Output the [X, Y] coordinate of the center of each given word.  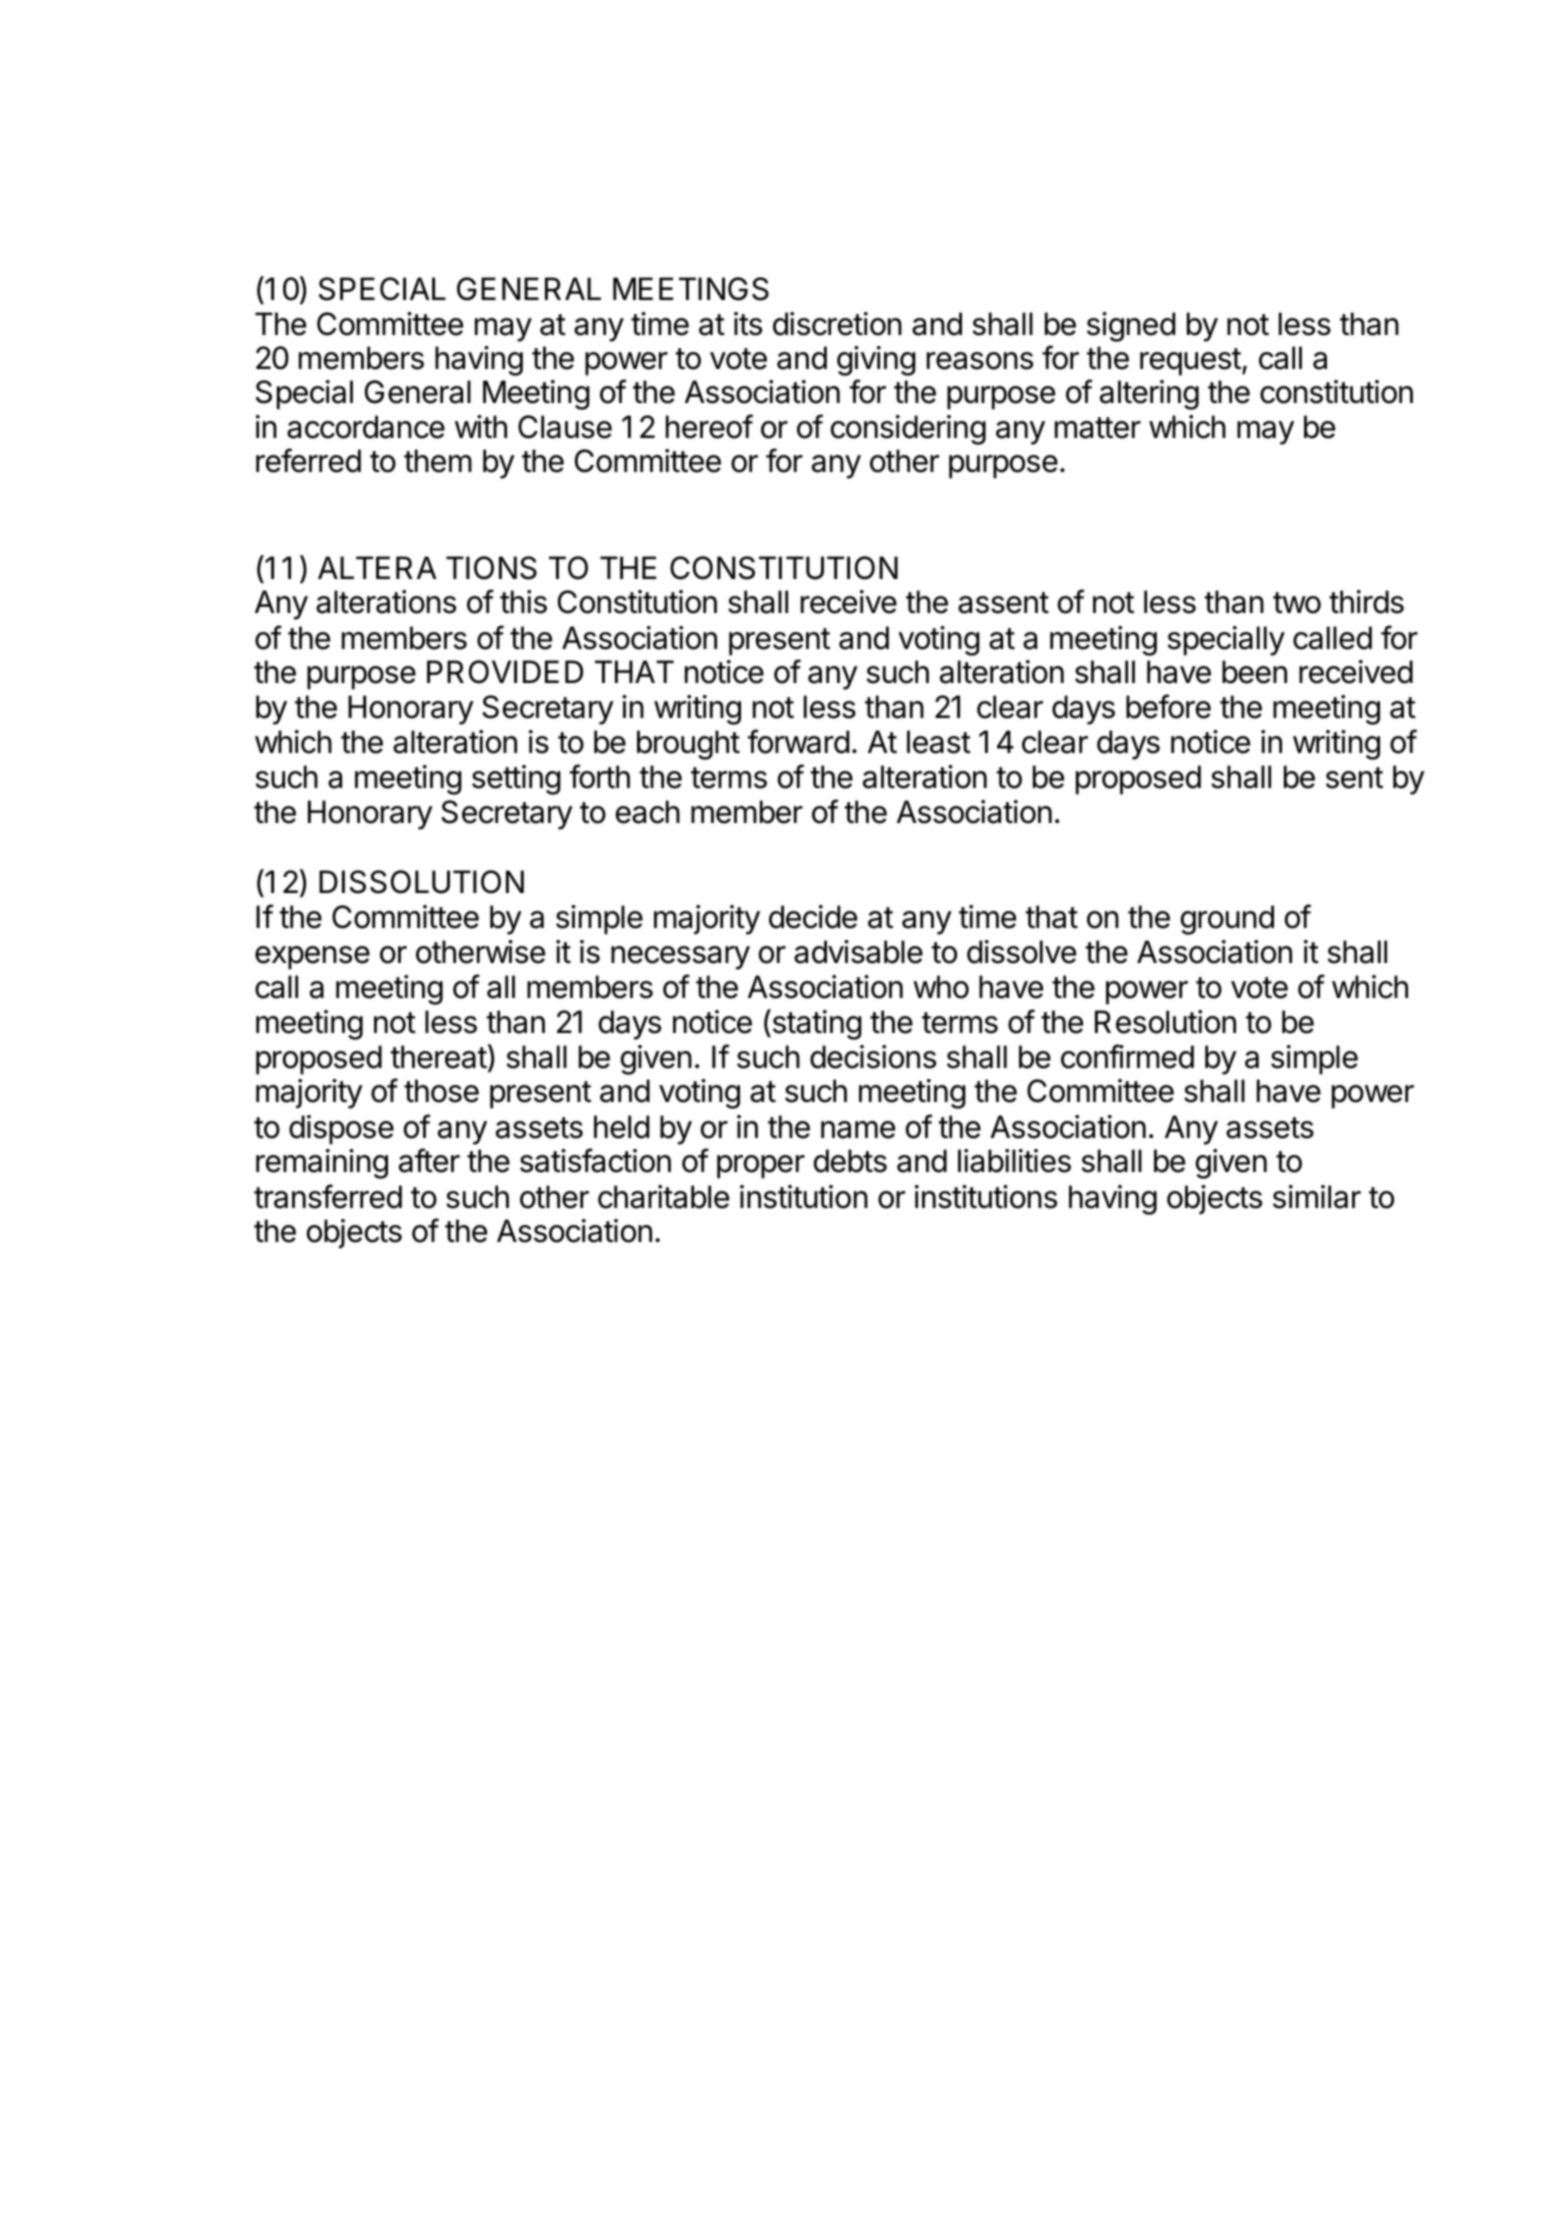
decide [813, 917]
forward [798, 741]
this [523, 602]
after [429, 1160]
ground [1227, 920]
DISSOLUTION [421, 882]
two [1297, 603]
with [481, 426]
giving [876, 361]
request [1190, 362]
